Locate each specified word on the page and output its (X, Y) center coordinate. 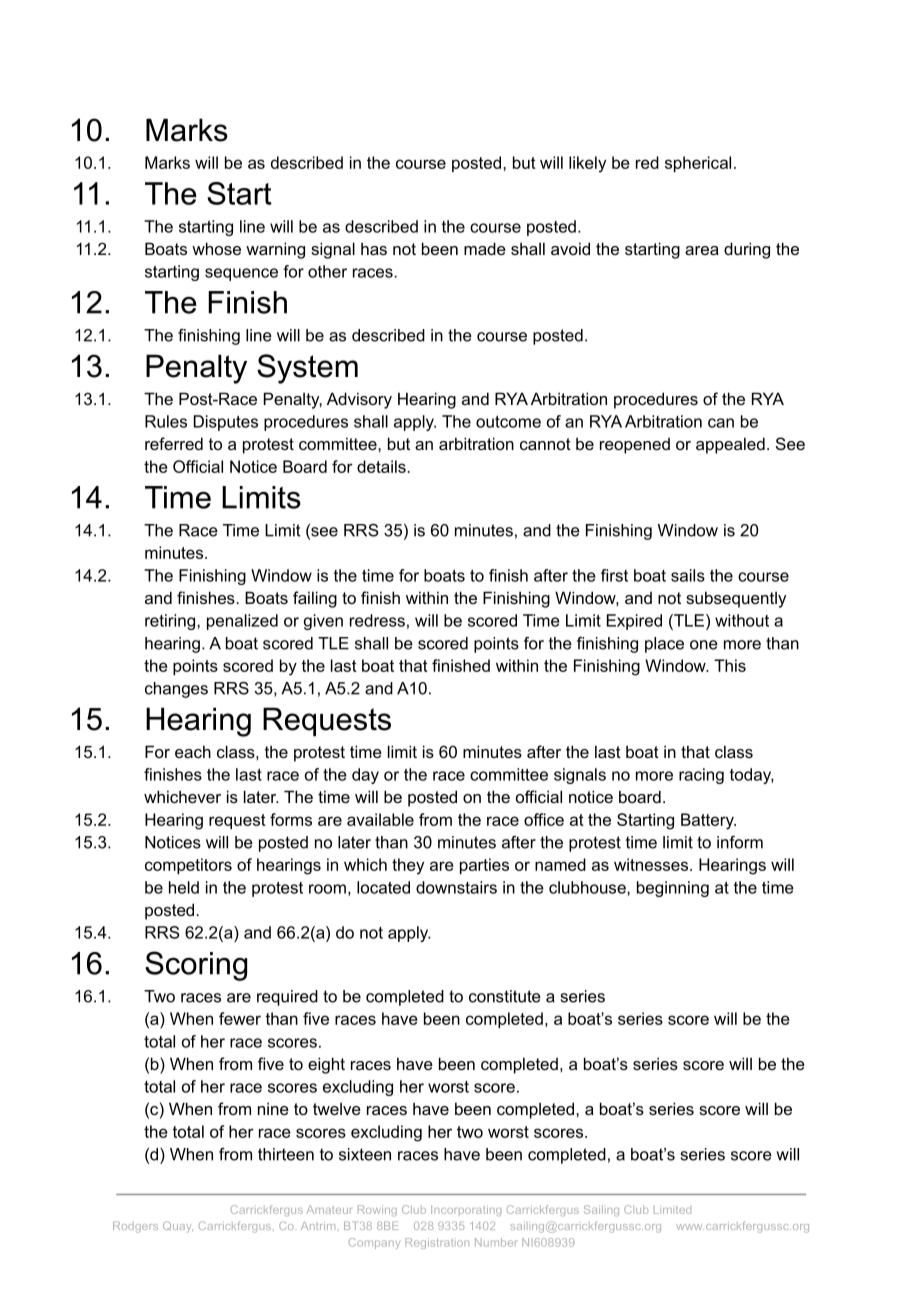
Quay (178, 1227)
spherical (698, 164)
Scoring (196, 966)
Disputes (226, 423)
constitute (505, 996)
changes (176, 690)
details (382, 466)
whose (216, 248)
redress (377, 620)
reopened (635, 446)
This (730, 665)
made (485, 248)
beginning (673, 889)
